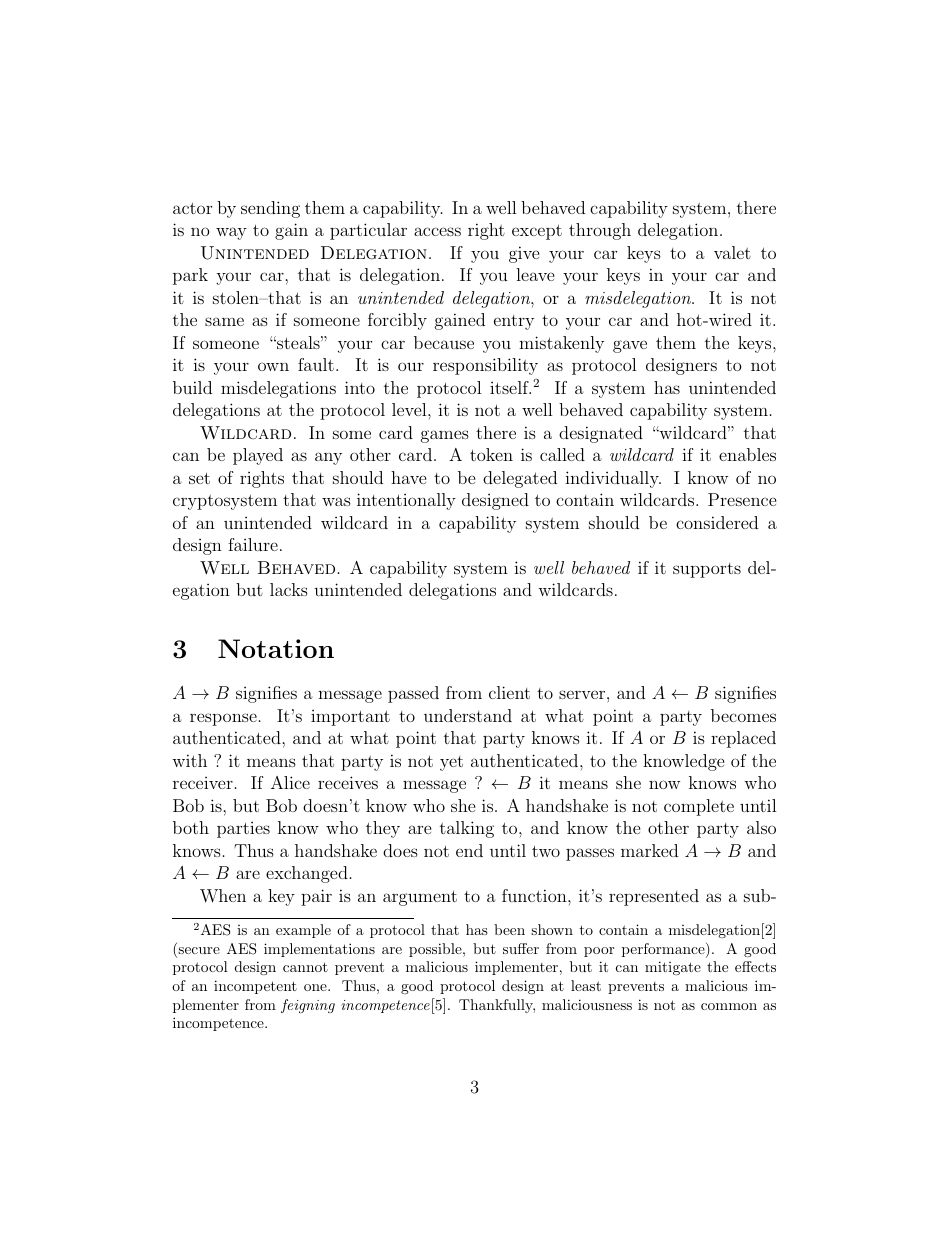  Describe the element at coordinates (437, 231) in the screenshot. I see `access` at that location.
